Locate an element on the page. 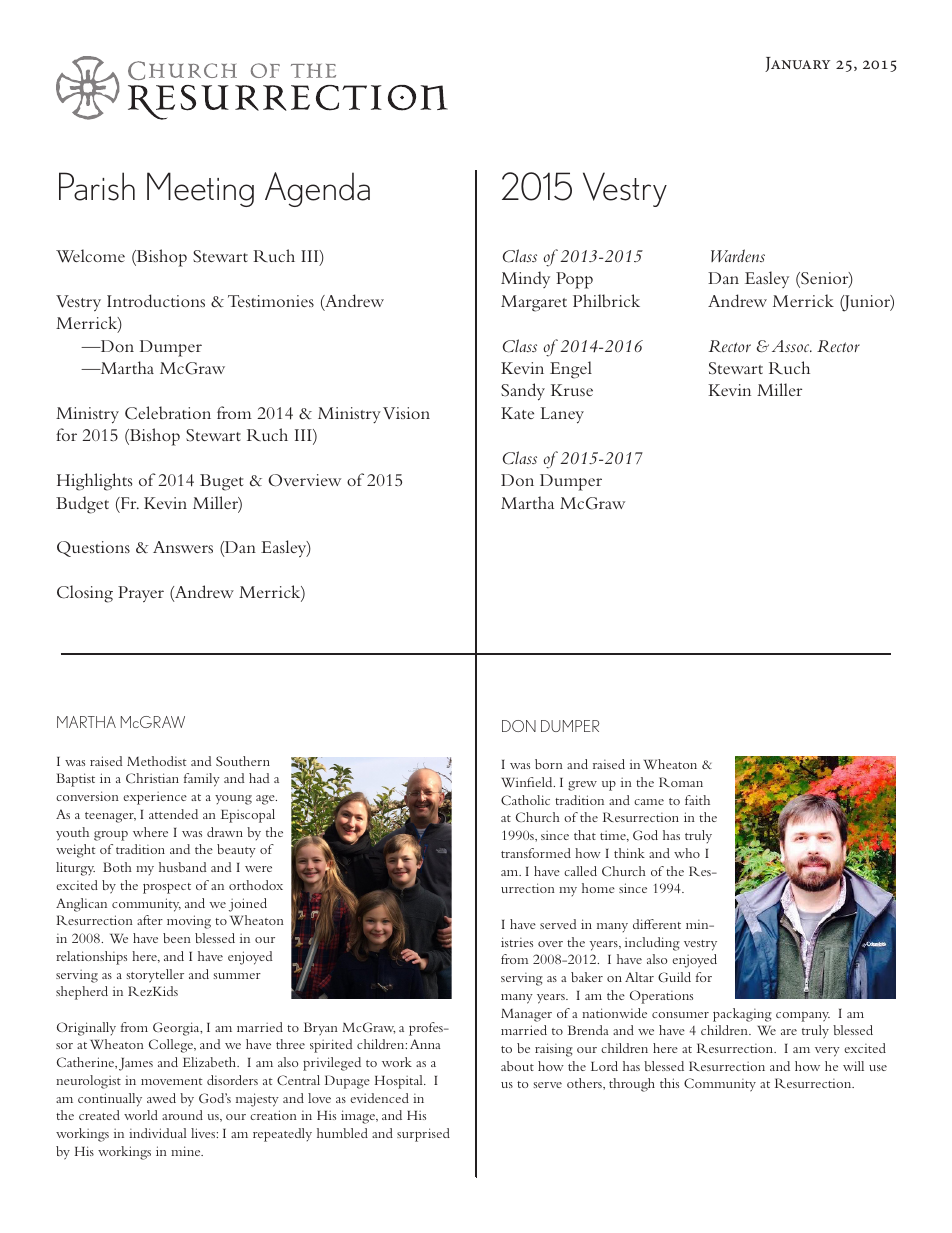  faith is located at coordinates (697, 800).
